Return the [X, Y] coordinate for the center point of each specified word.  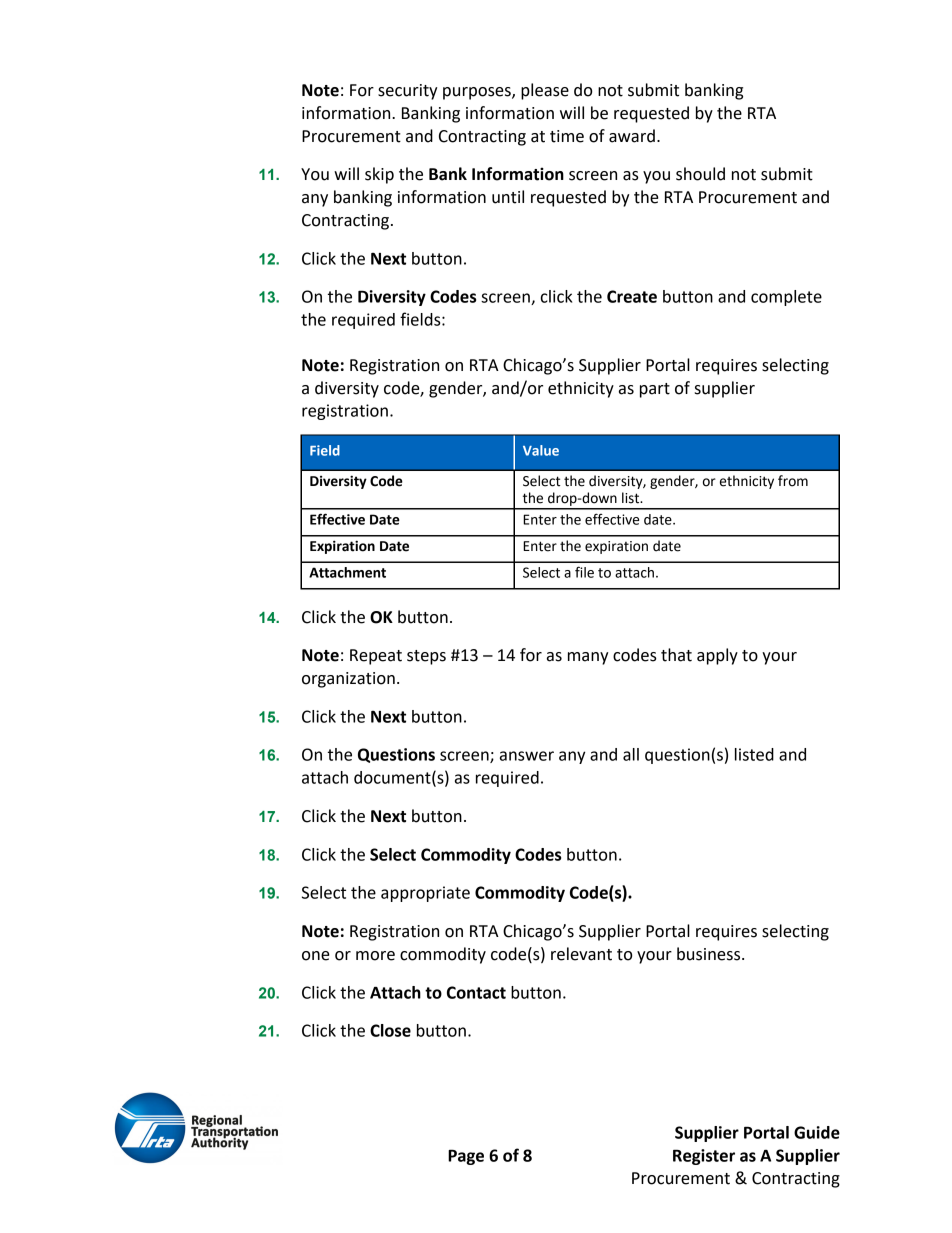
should [700, 174]
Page [466, 1157]
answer [527, 756]
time [567, 136]
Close [390, 1030]
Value [541, 450]
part [655, 390]
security [407, 92]
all [631, 754]
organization [348, 680]
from [793, 481]
